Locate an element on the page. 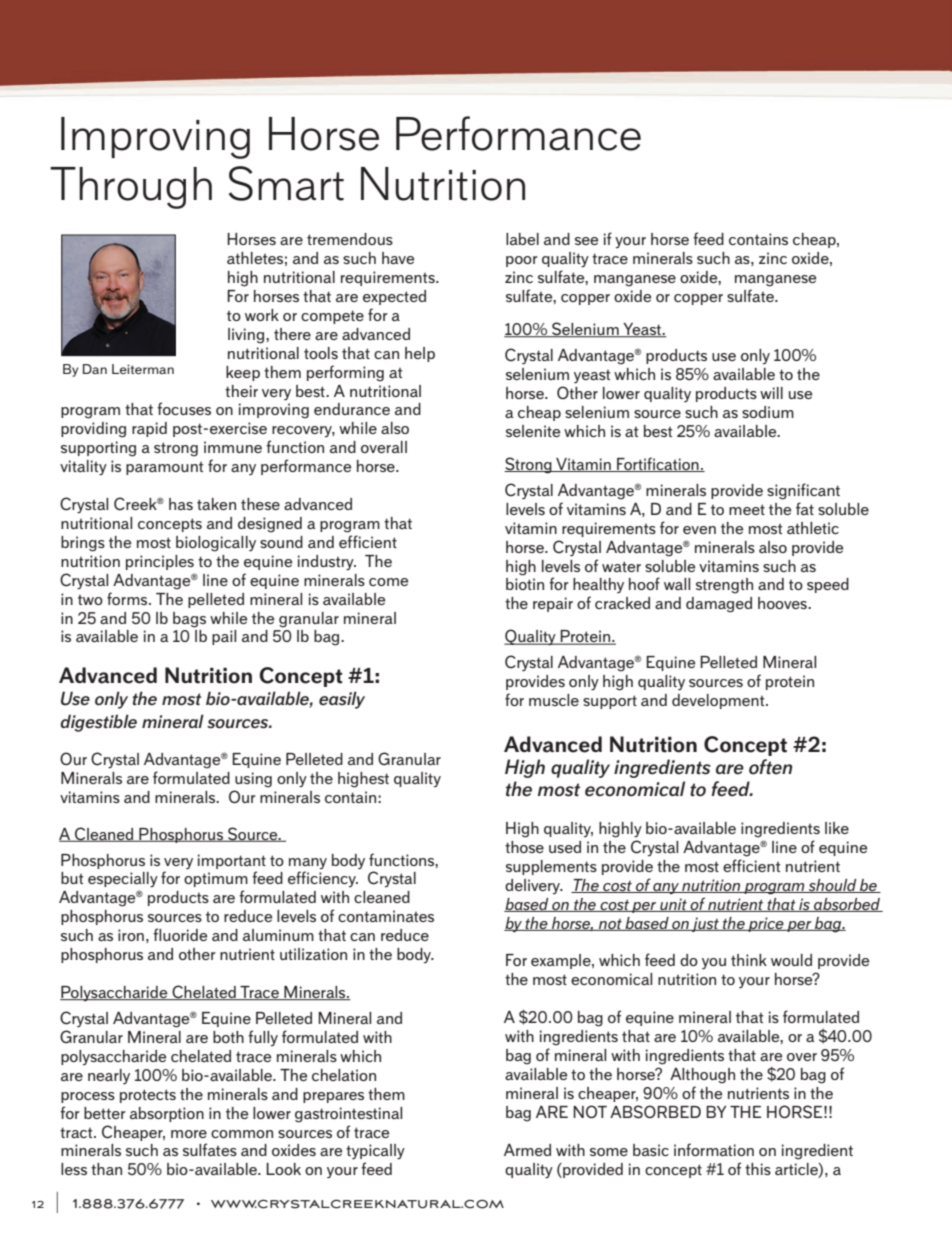 The height and width of the page is (1236, 952). label is located at coordinates (522, 239).
